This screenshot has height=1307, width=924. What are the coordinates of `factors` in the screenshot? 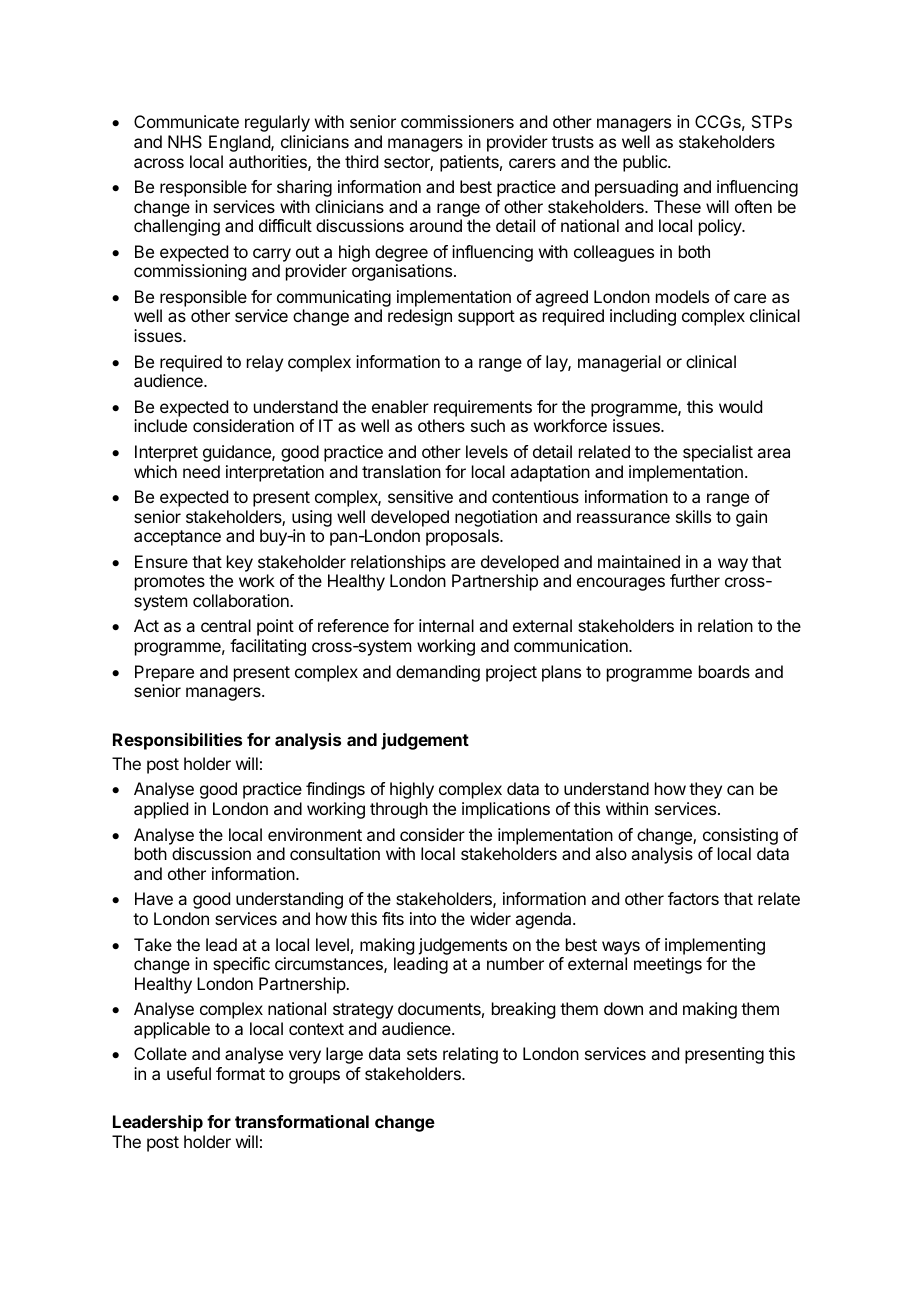 It's located at (693, 898).
